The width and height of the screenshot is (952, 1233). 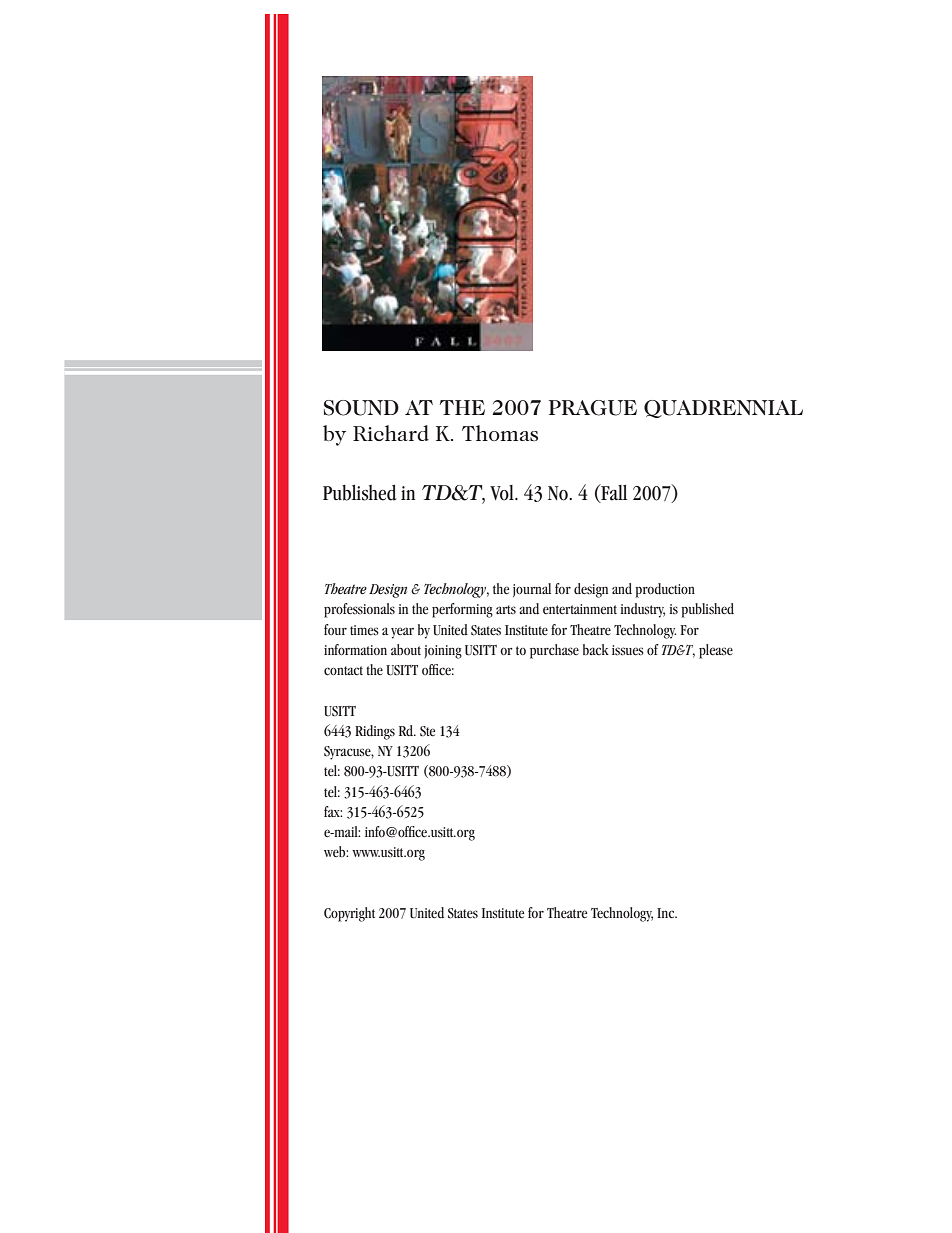 I want to click on issues, so click(x=628, y=650).
